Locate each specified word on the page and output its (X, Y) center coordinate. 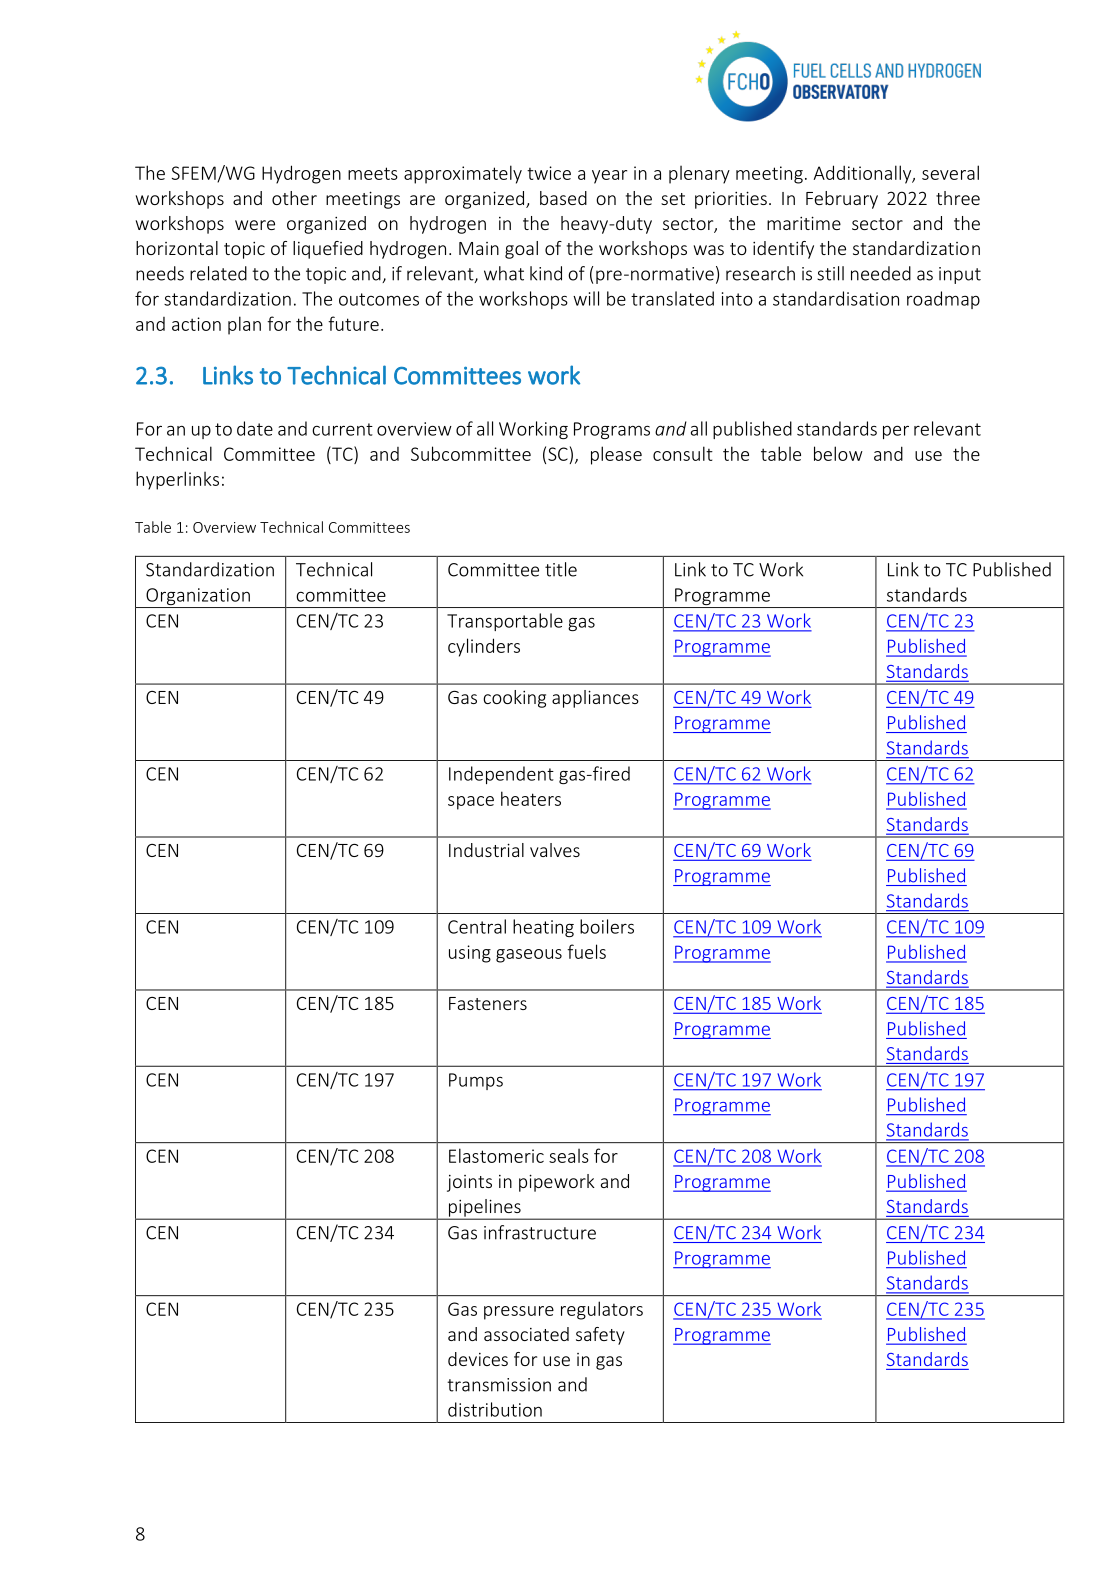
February (842, 200)
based (563, 198)
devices (478, 1359)
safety (600, 1336)
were (255, 225)
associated (526, 1334)
